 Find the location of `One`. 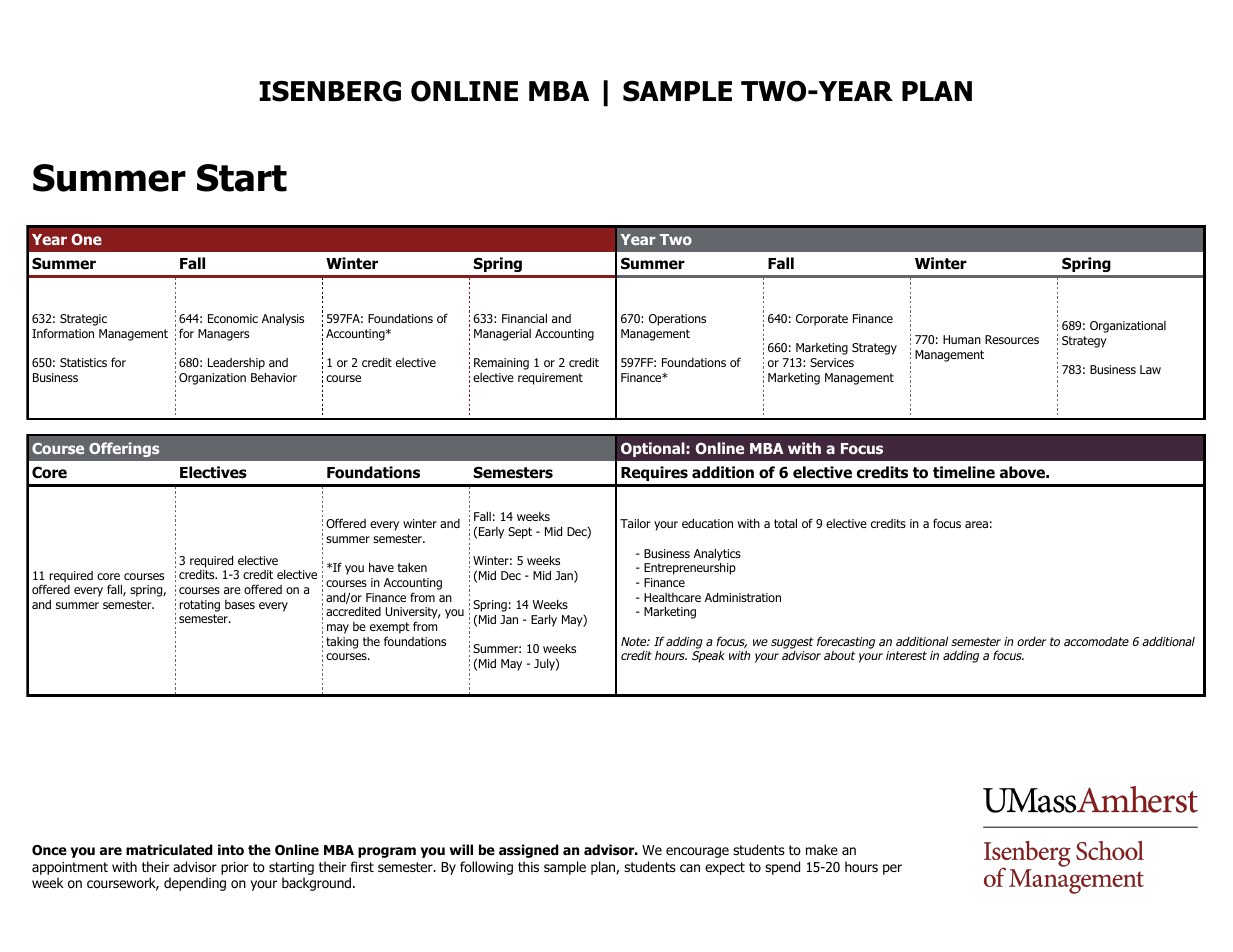

One is located at coordinates (87, 239).
